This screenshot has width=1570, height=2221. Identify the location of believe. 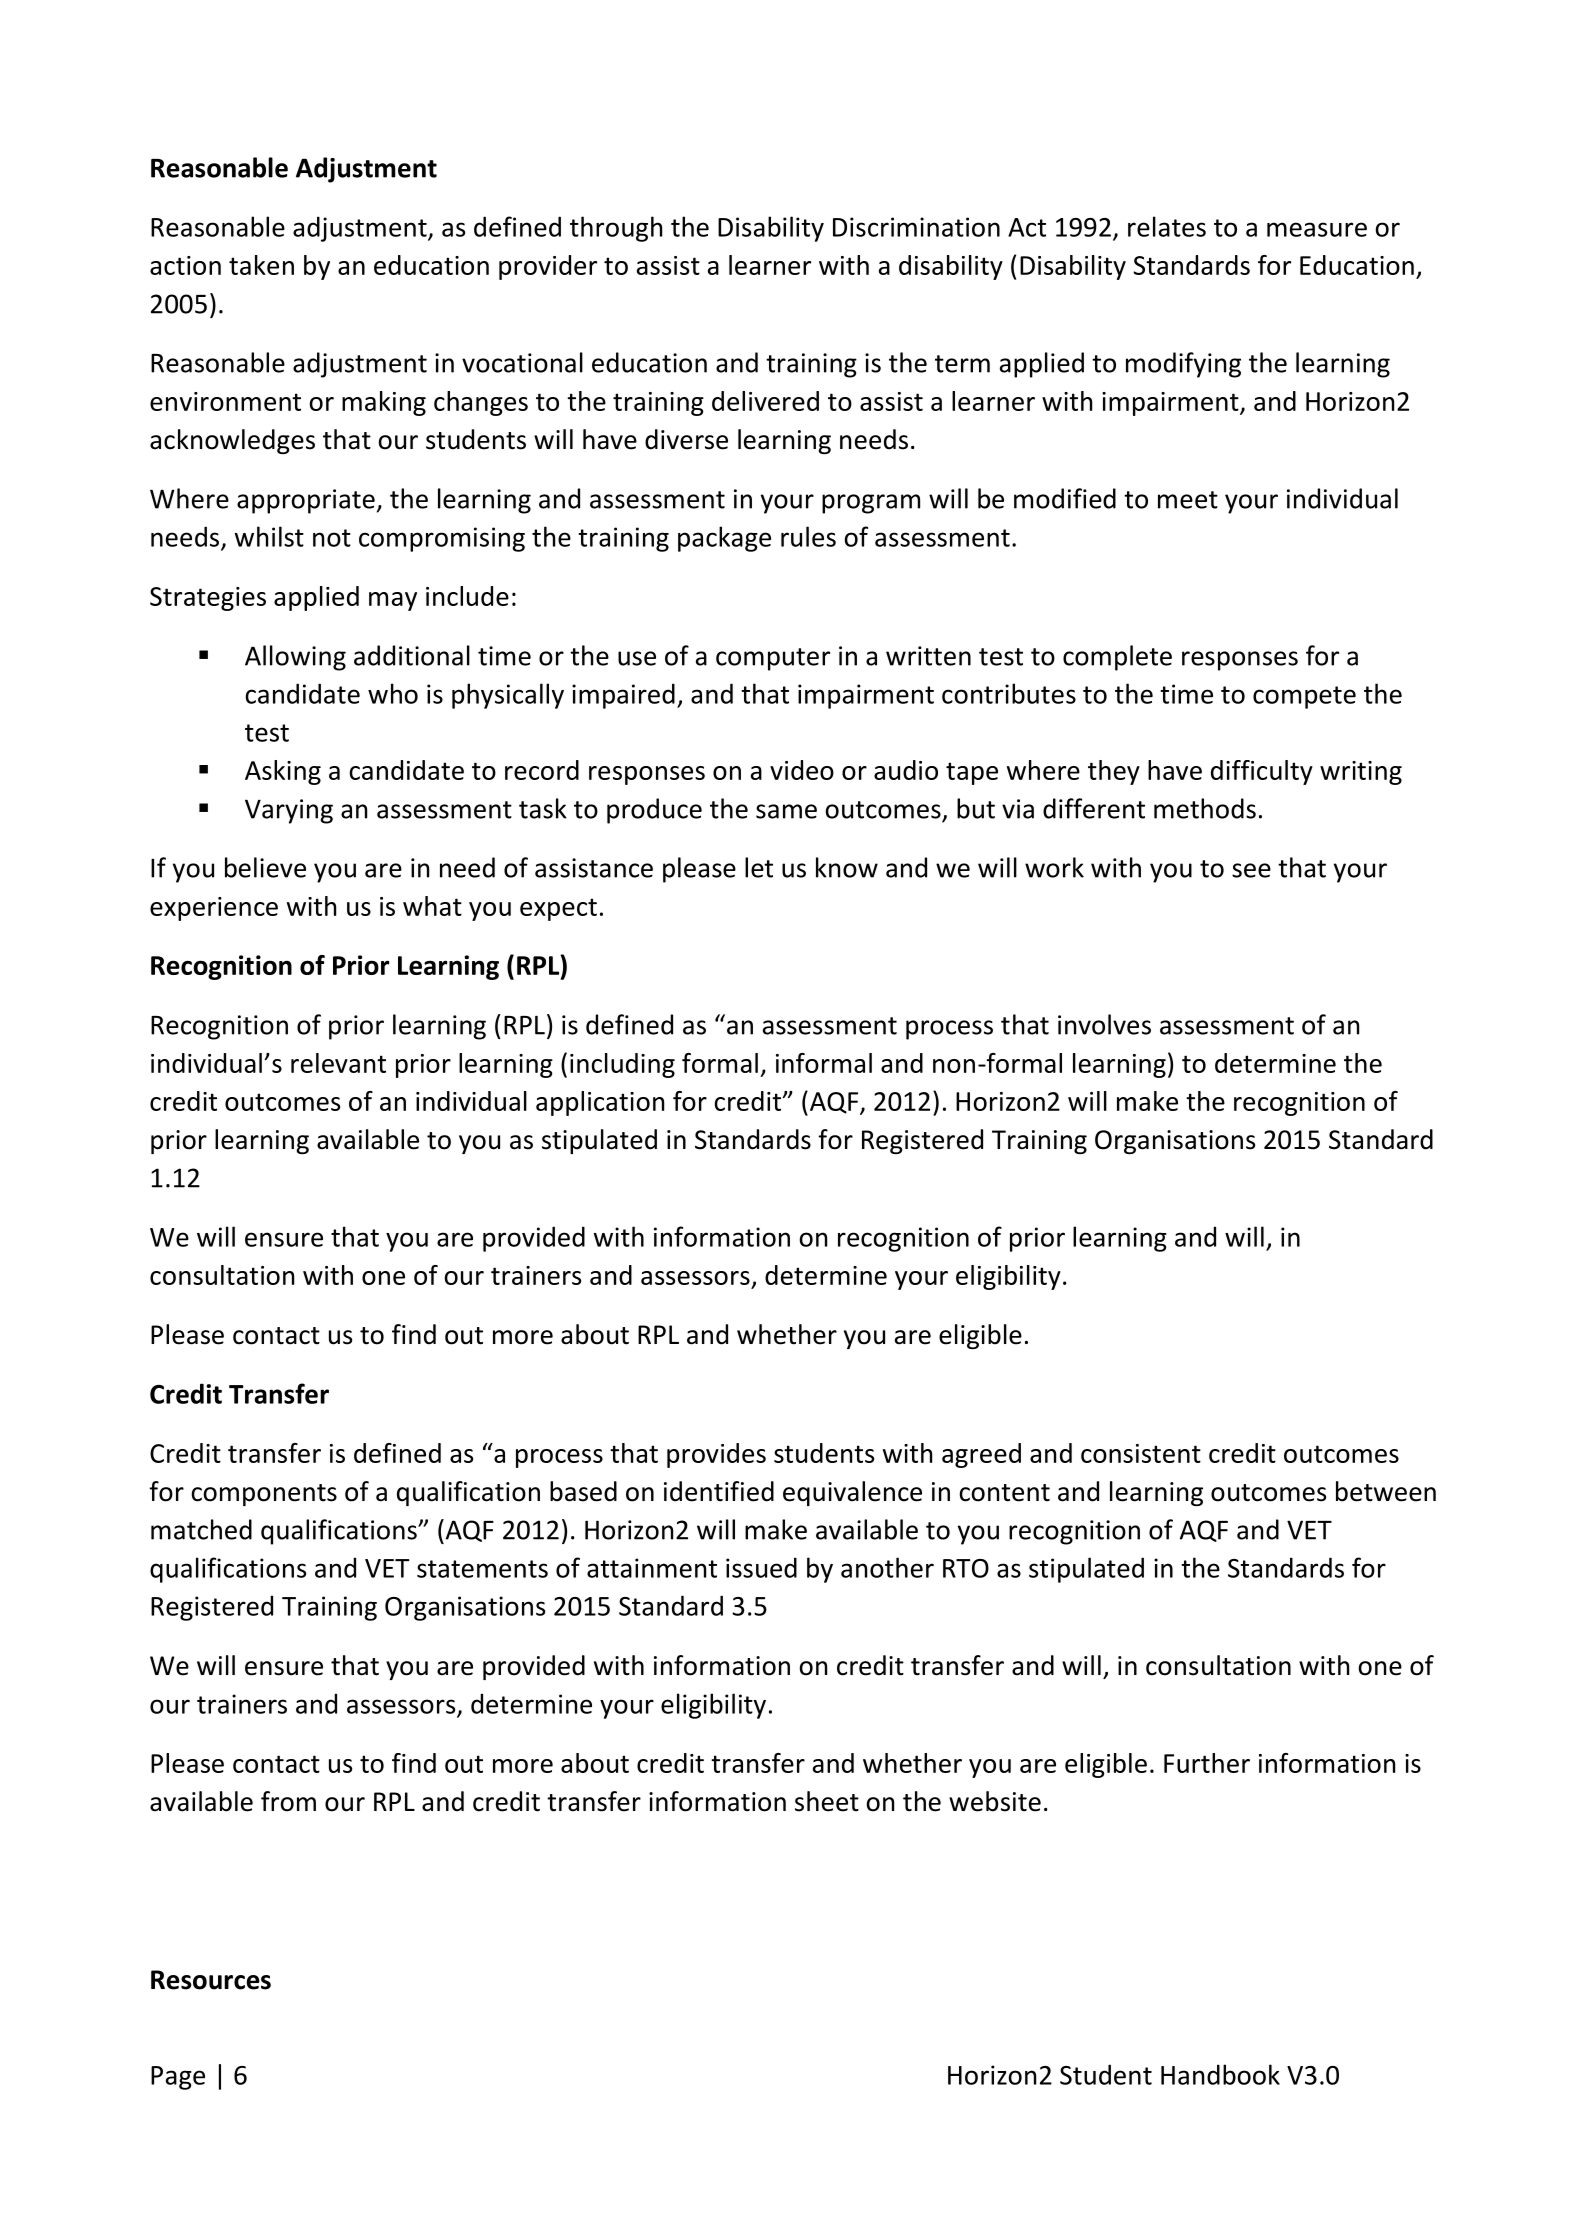
(265, 867).
